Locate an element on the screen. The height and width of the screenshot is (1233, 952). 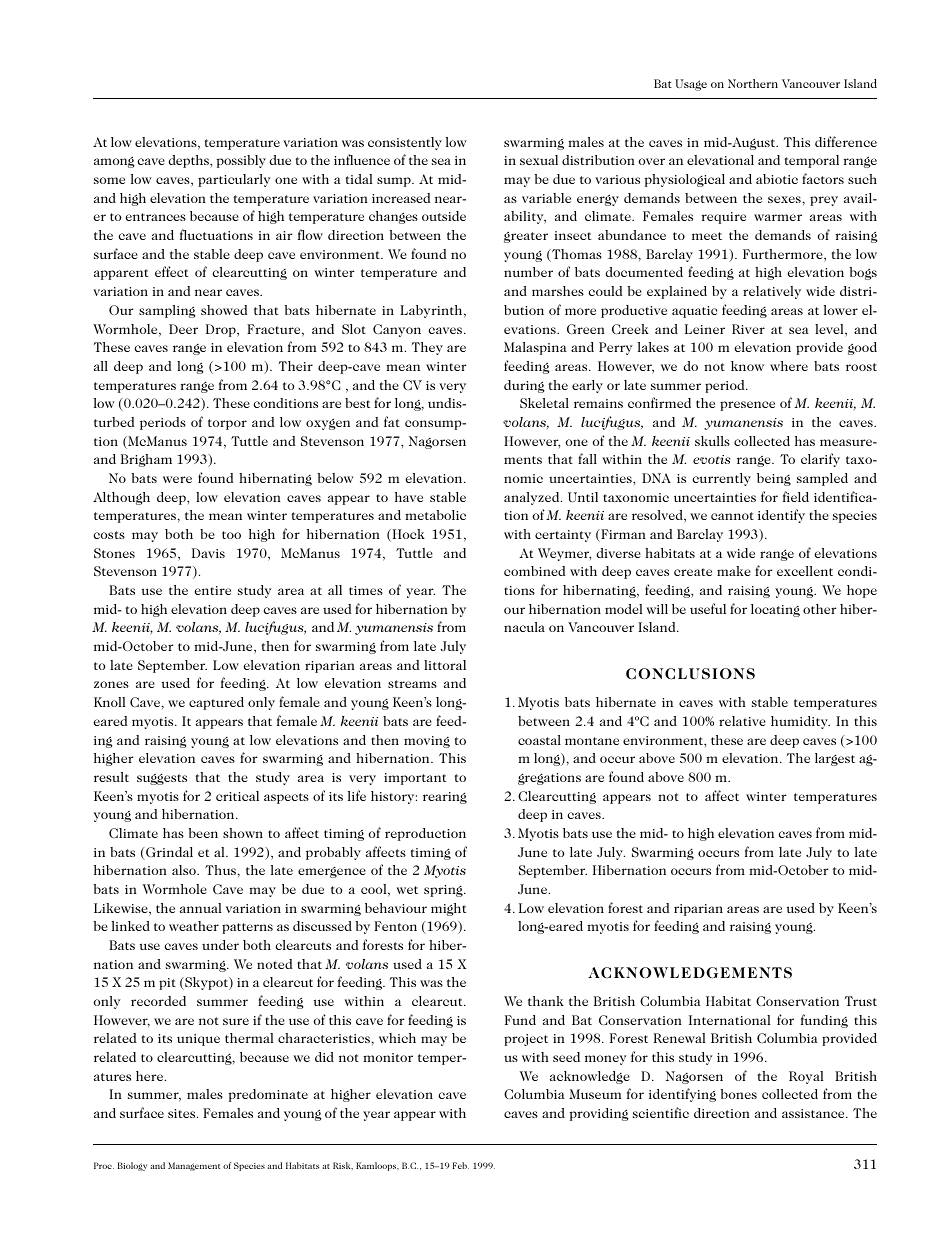
Feb is located at coordinates (461, 1165).
